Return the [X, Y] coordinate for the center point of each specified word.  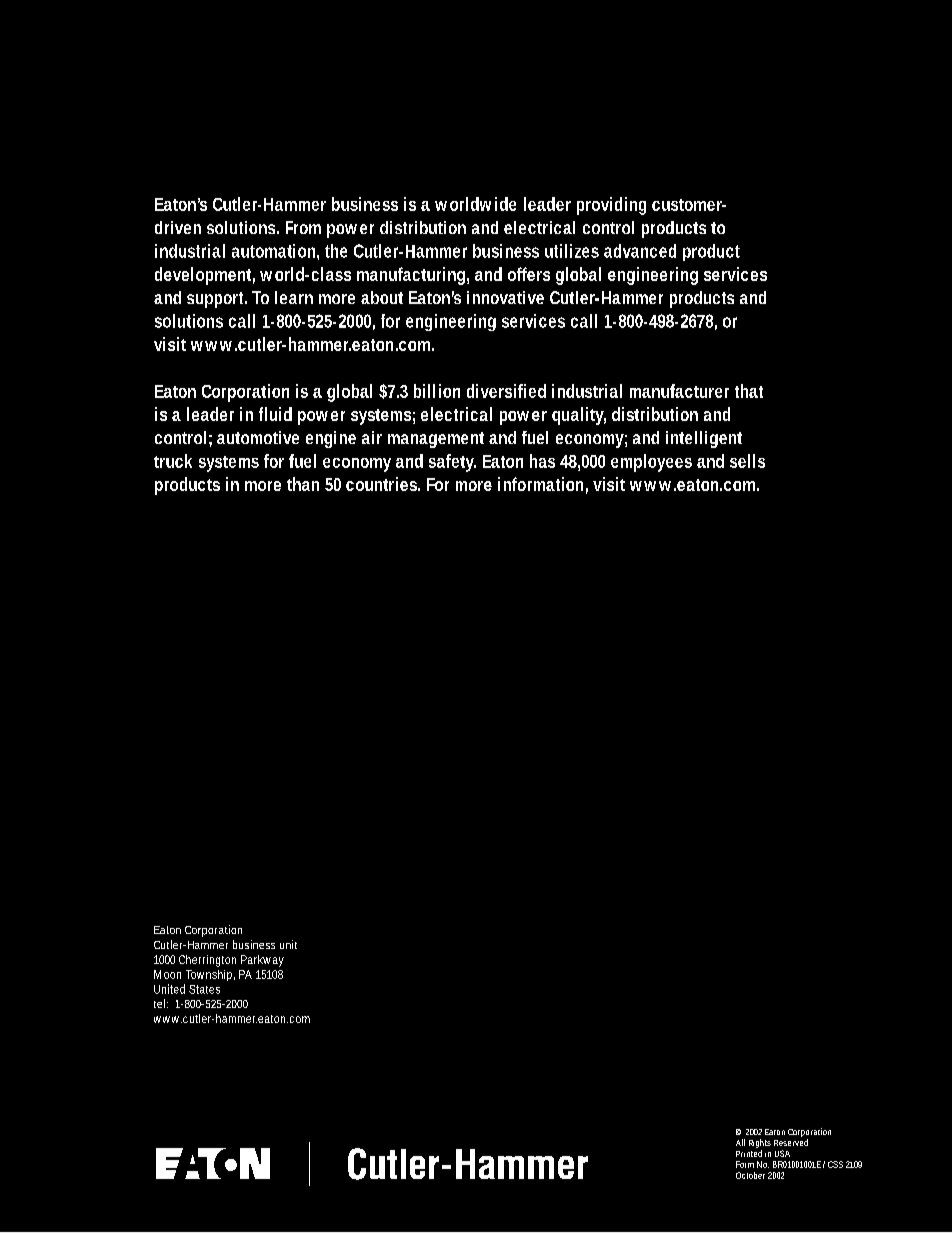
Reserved [791, 1142]
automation [275, 252]
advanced [640, 251]
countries [383, 484]
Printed [749, 1153]
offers [529, 274]
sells [747, 461]
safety [452, 463]
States [204, 989]
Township [210, 975]
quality [579, 416]
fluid [275, 414]
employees [651, 463]
